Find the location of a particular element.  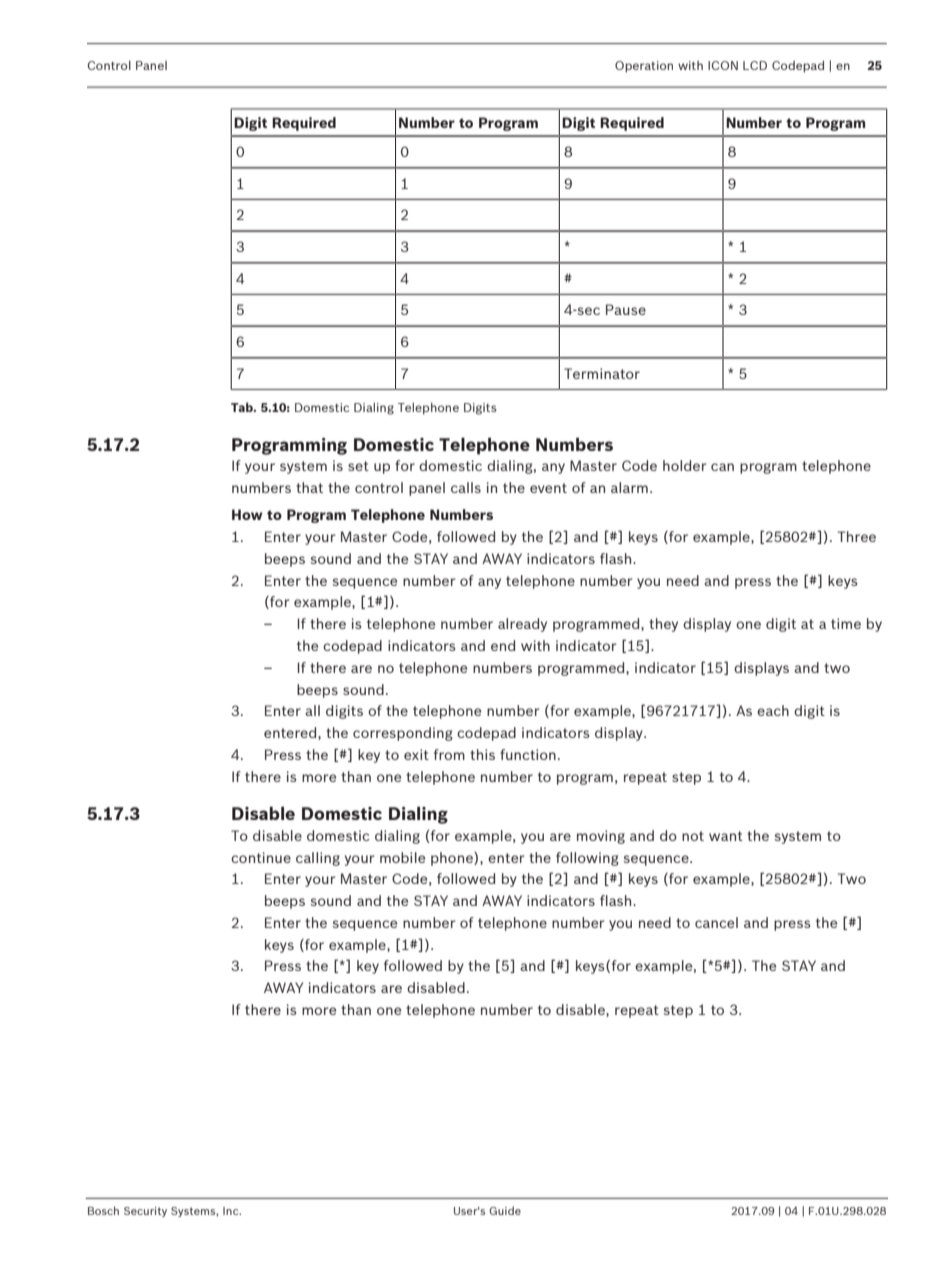

Security is located at coordinates (145, 1212).
